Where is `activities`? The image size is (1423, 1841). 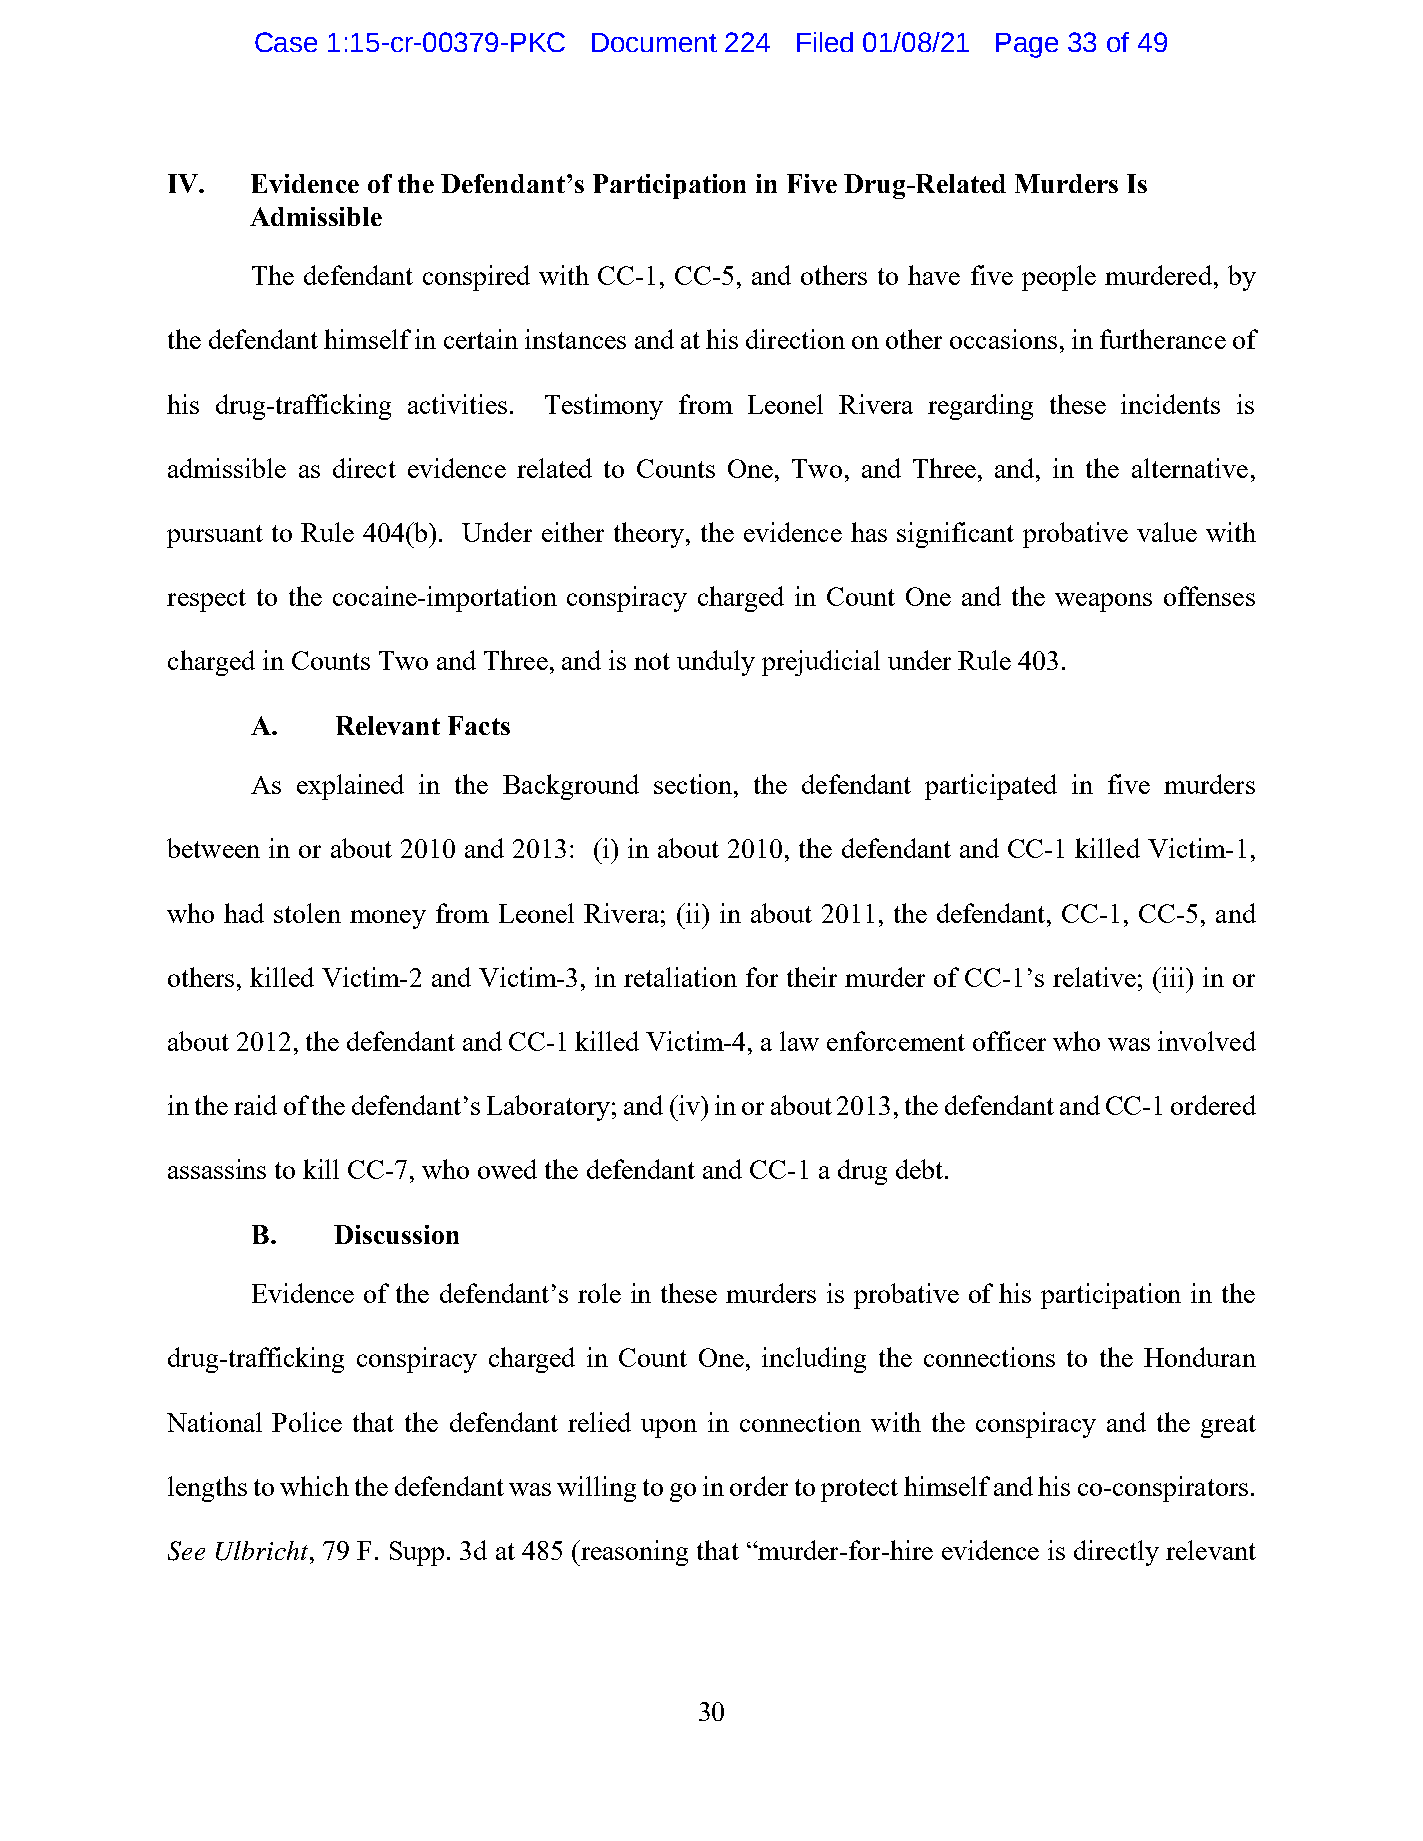 activities is located at coordinates (457, 404).
